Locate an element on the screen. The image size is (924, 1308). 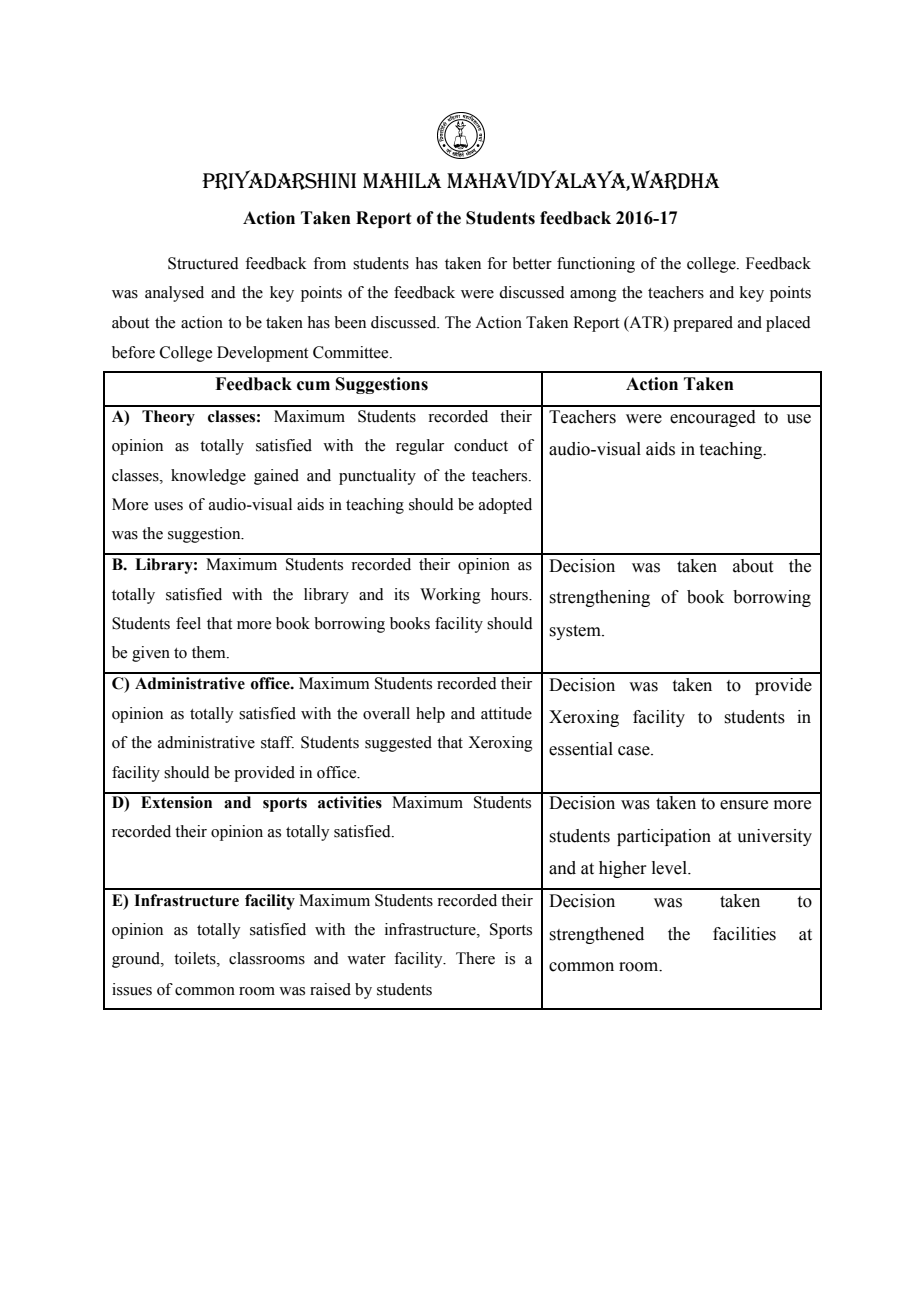
suggested is located at coordinates (398, 744).
